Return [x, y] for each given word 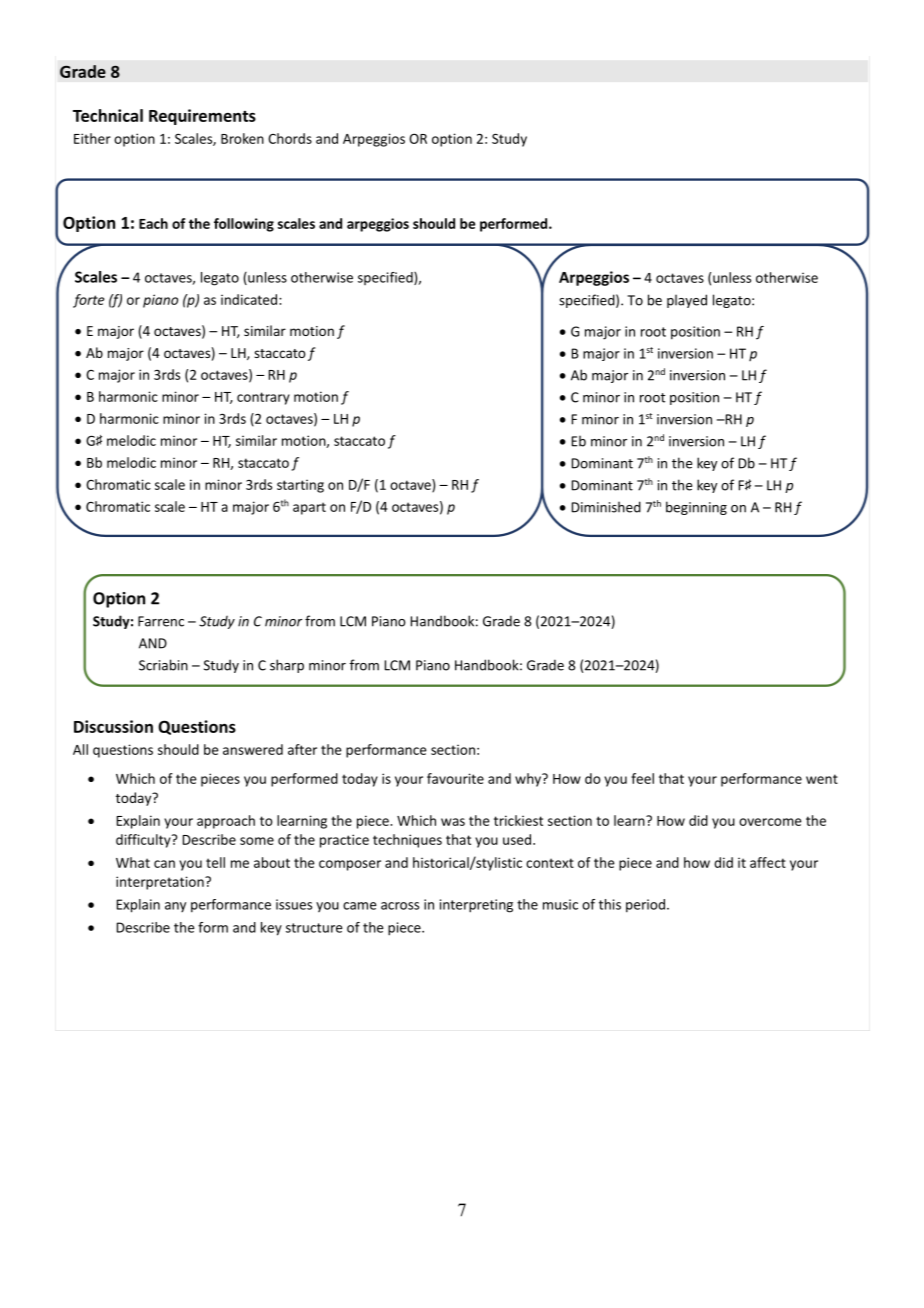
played [687, 301]
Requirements [202, 117]
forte [88, 301]
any [175, 907]
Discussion [113, 726]
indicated [249, 299]
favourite [455, 778]
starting [300, 486]
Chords [290, 138]
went [822, 779]
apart [309, 508]
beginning [696, 508]
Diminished [606, 507]
